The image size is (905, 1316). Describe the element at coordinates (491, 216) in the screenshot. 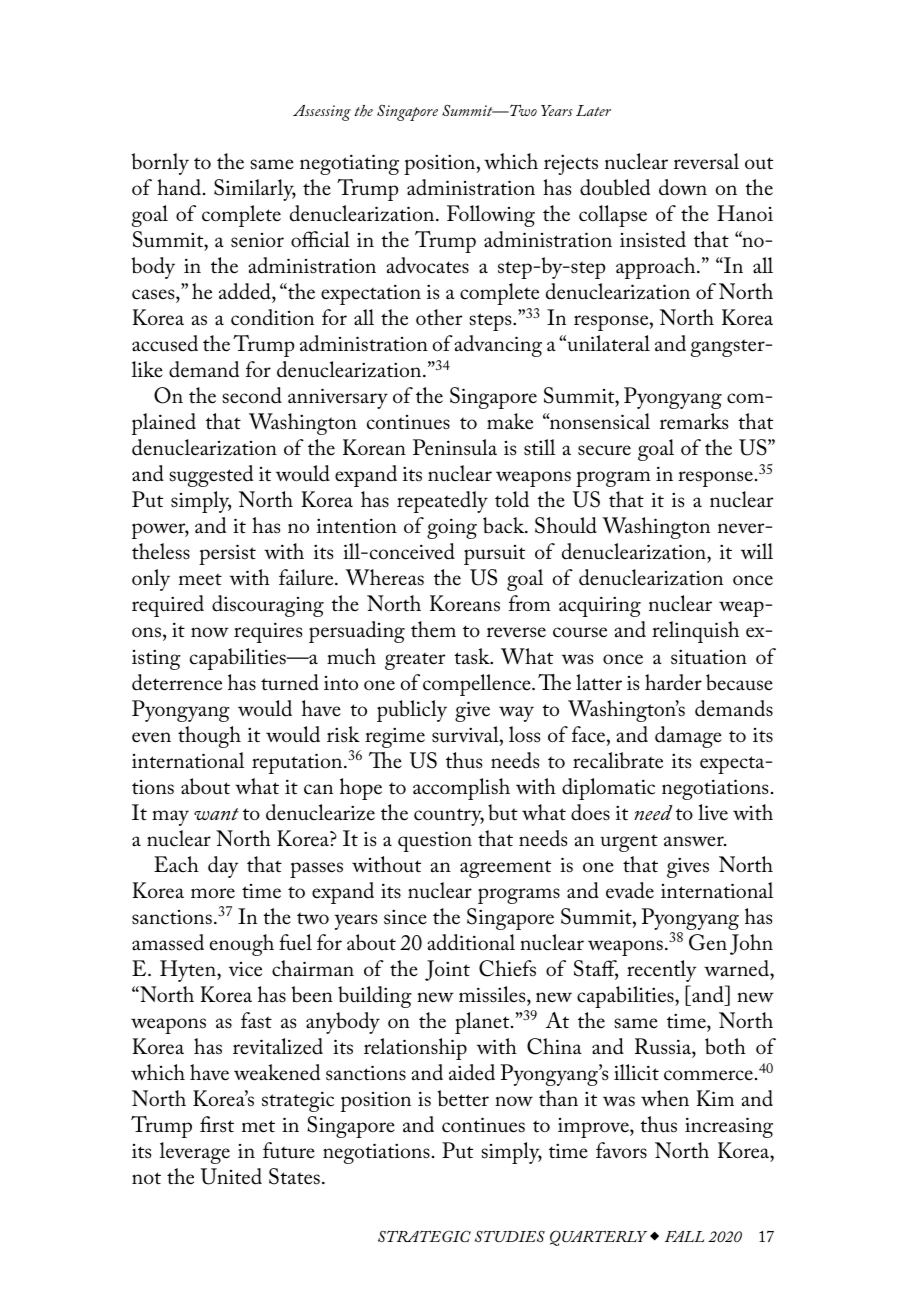

I see `Following` at that location.
